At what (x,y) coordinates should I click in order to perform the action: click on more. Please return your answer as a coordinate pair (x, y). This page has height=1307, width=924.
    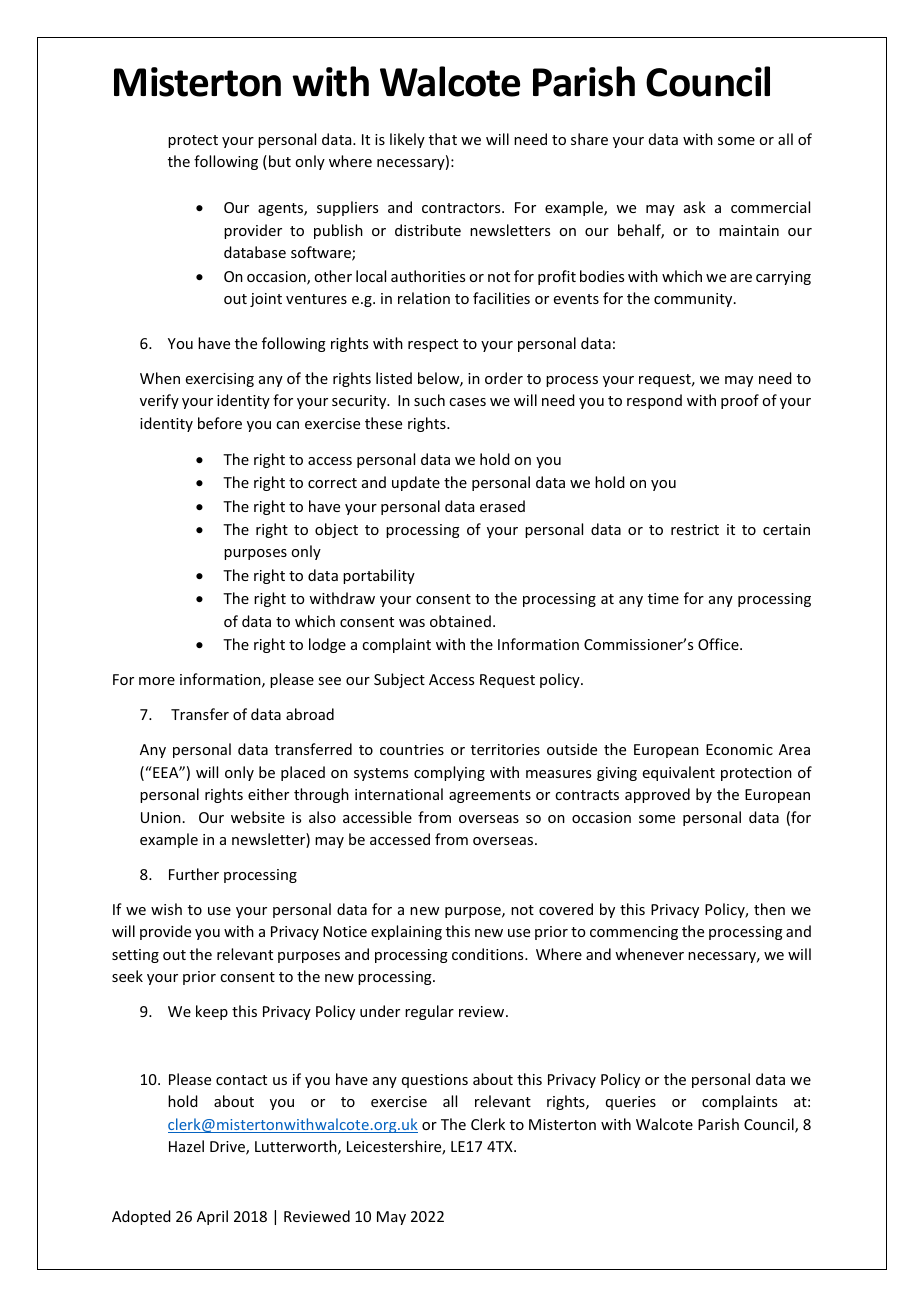
    Looking at the image, I should click on (157, 681).
